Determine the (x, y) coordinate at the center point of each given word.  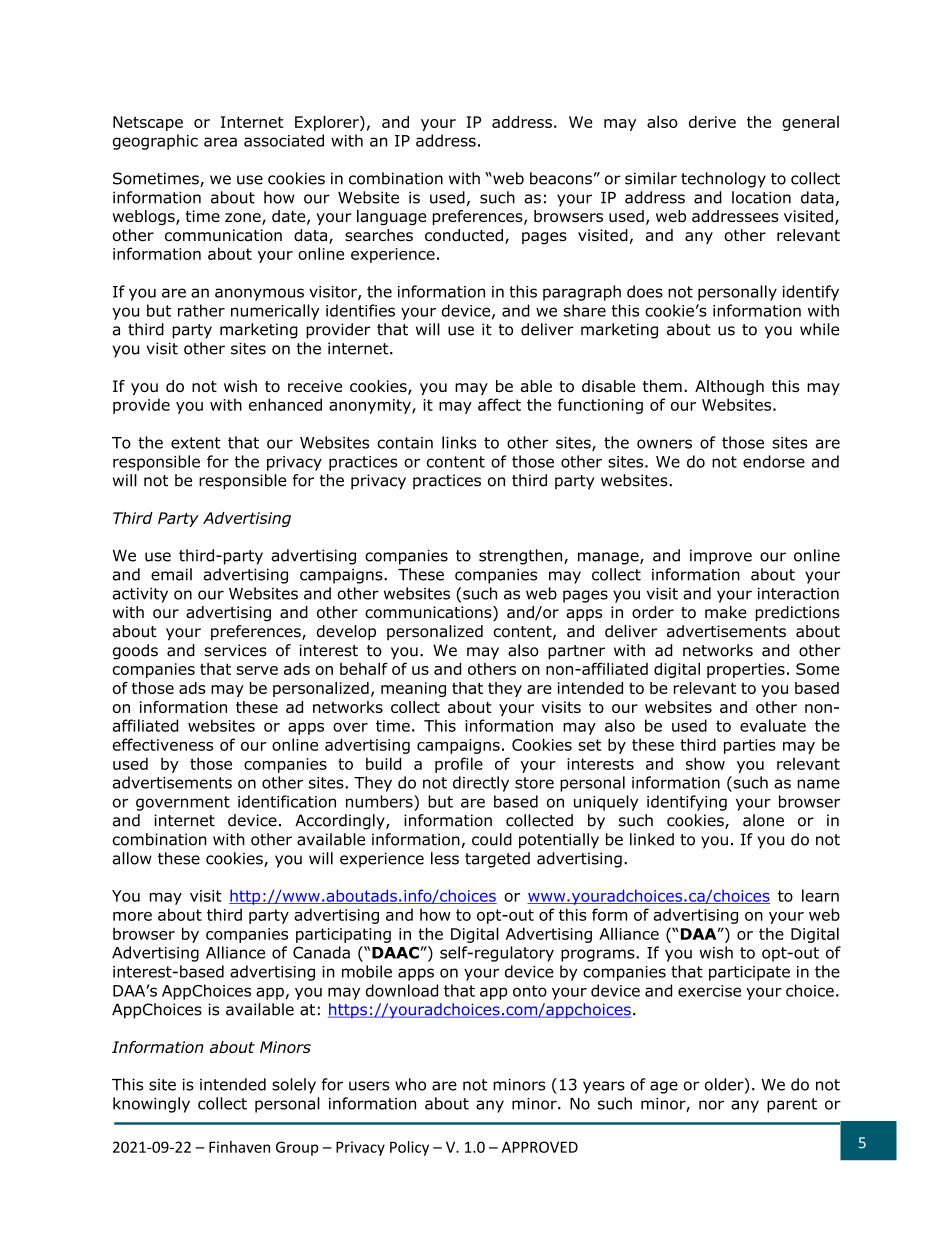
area (220, 142)
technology (723, 180)
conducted (464, 235)
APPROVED (540, 1147)
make (726, 612)
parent (792, 1105)
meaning (413, 689)
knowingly (151, 1105)
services (235, 650)
